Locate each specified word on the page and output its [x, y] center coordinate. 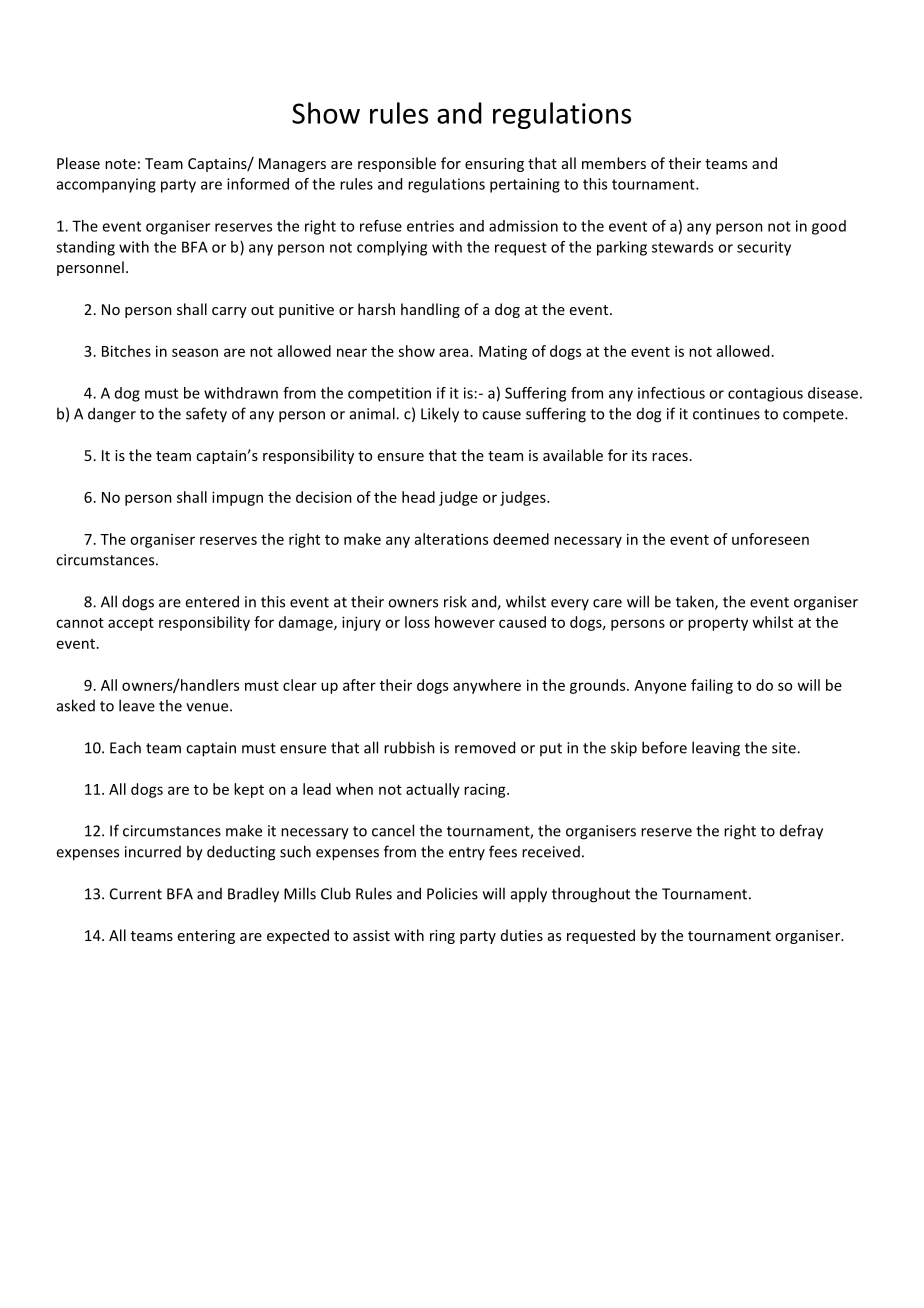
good [829, 227]
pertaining [525, 185]
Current [136, 894]
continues [726, 414]
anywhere [487, 686]
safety [206, 415]
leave [137, 705]
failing [712, 686]
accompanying [106, 185]
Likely [440, 415]
